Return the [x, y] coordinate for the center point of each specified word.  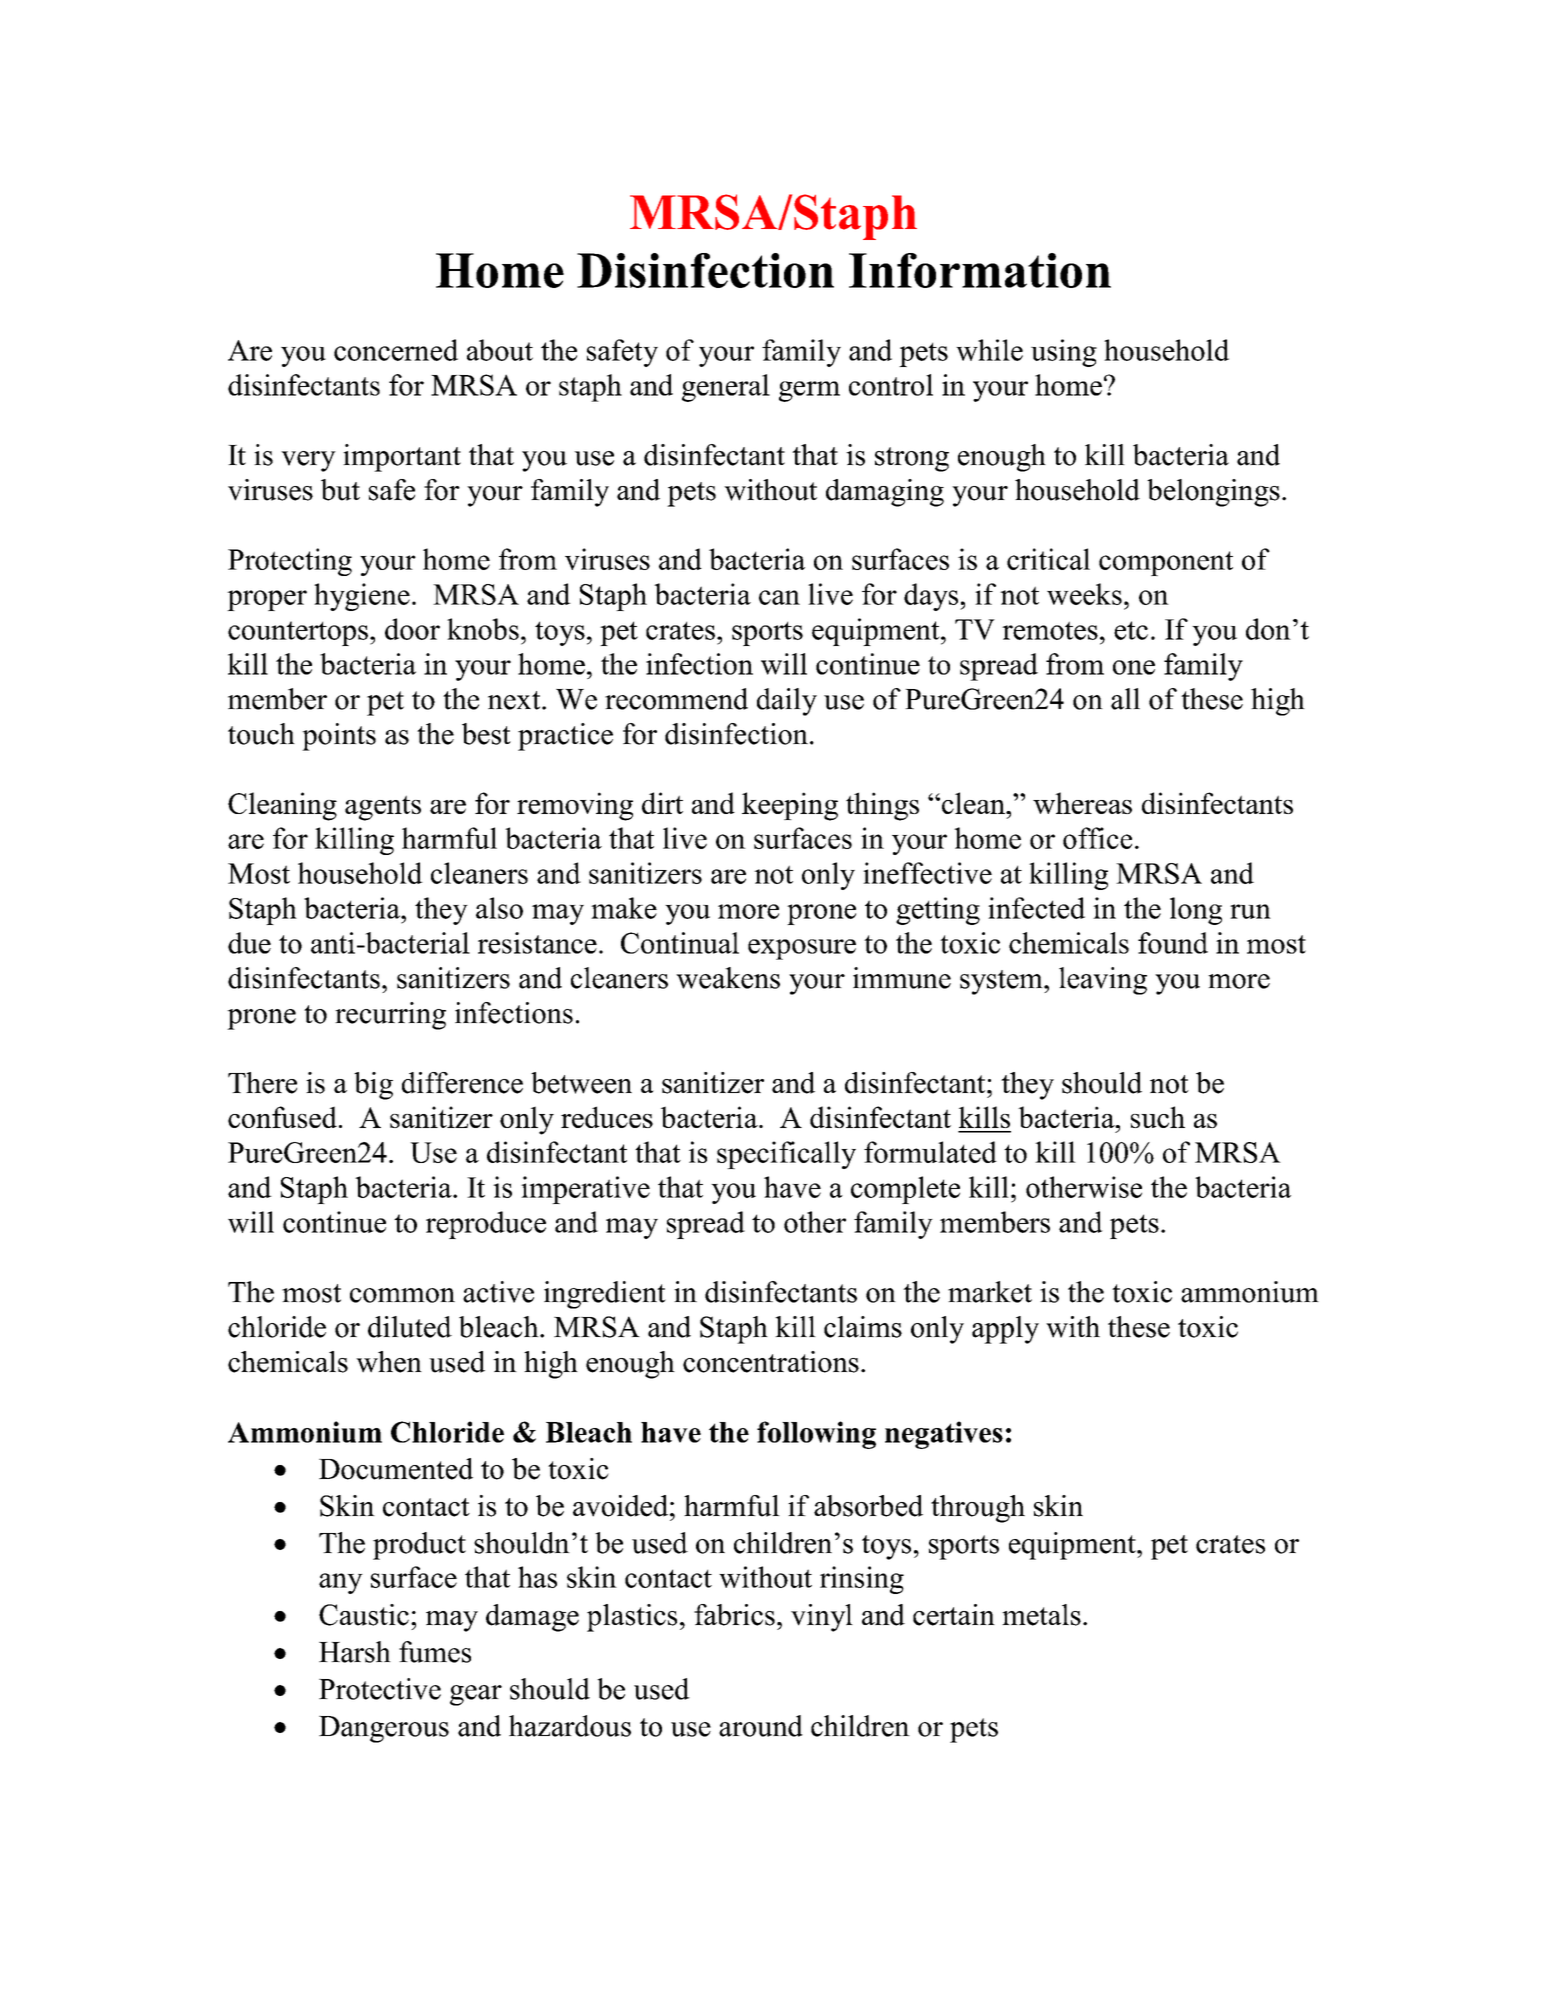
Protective [380, 1689]
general [726, 388]
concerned [396, 350]
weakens [728, 978]
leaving [1103, 981]
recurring [390, 1016]
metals [1041, 1615]
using [1064, 353]
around [761, 1726]
